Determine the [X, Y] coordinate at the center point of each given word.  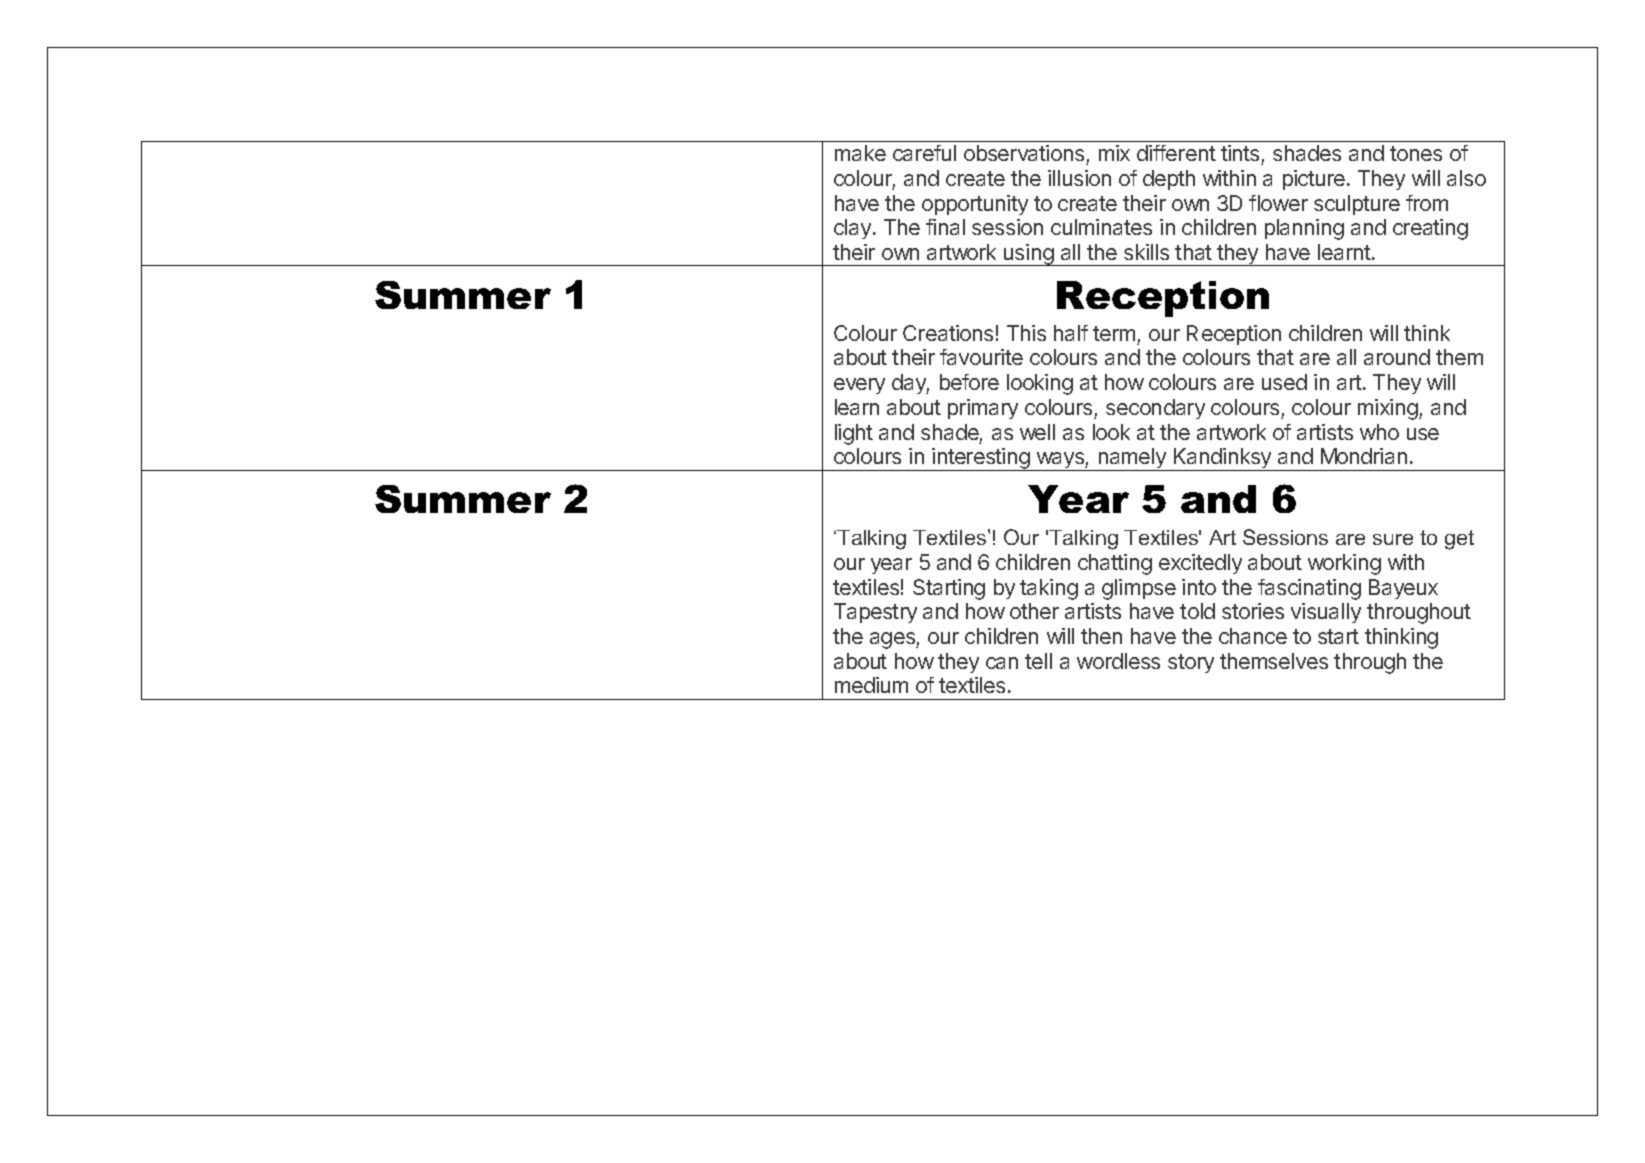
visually [1326, 613]
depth [1169, 180]
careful [924, 153]
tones [1416, 153]
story [1191, 663]
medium [871, 685]
